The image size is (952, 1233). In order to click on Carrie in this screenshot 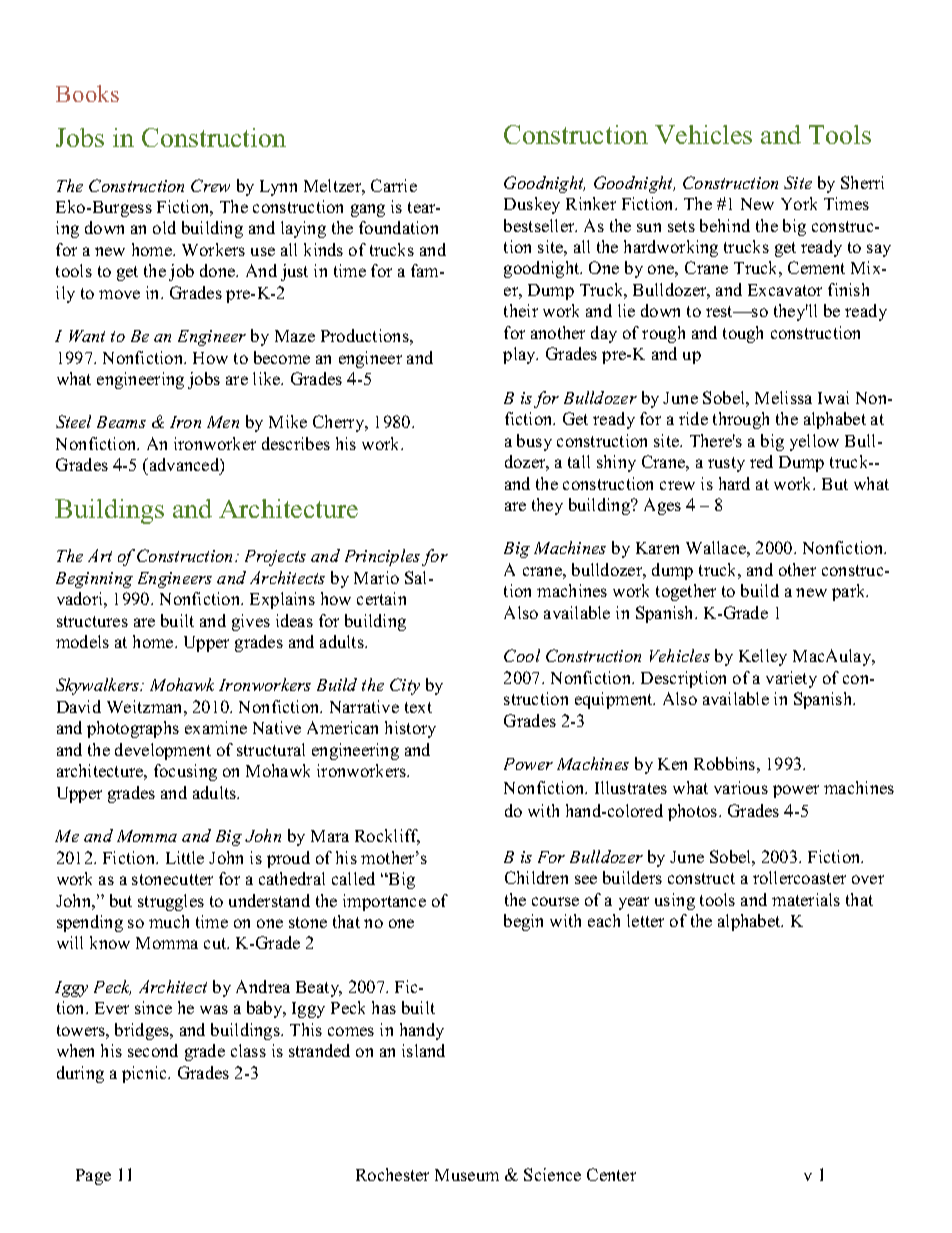, I will do `click(394, 185)`.
